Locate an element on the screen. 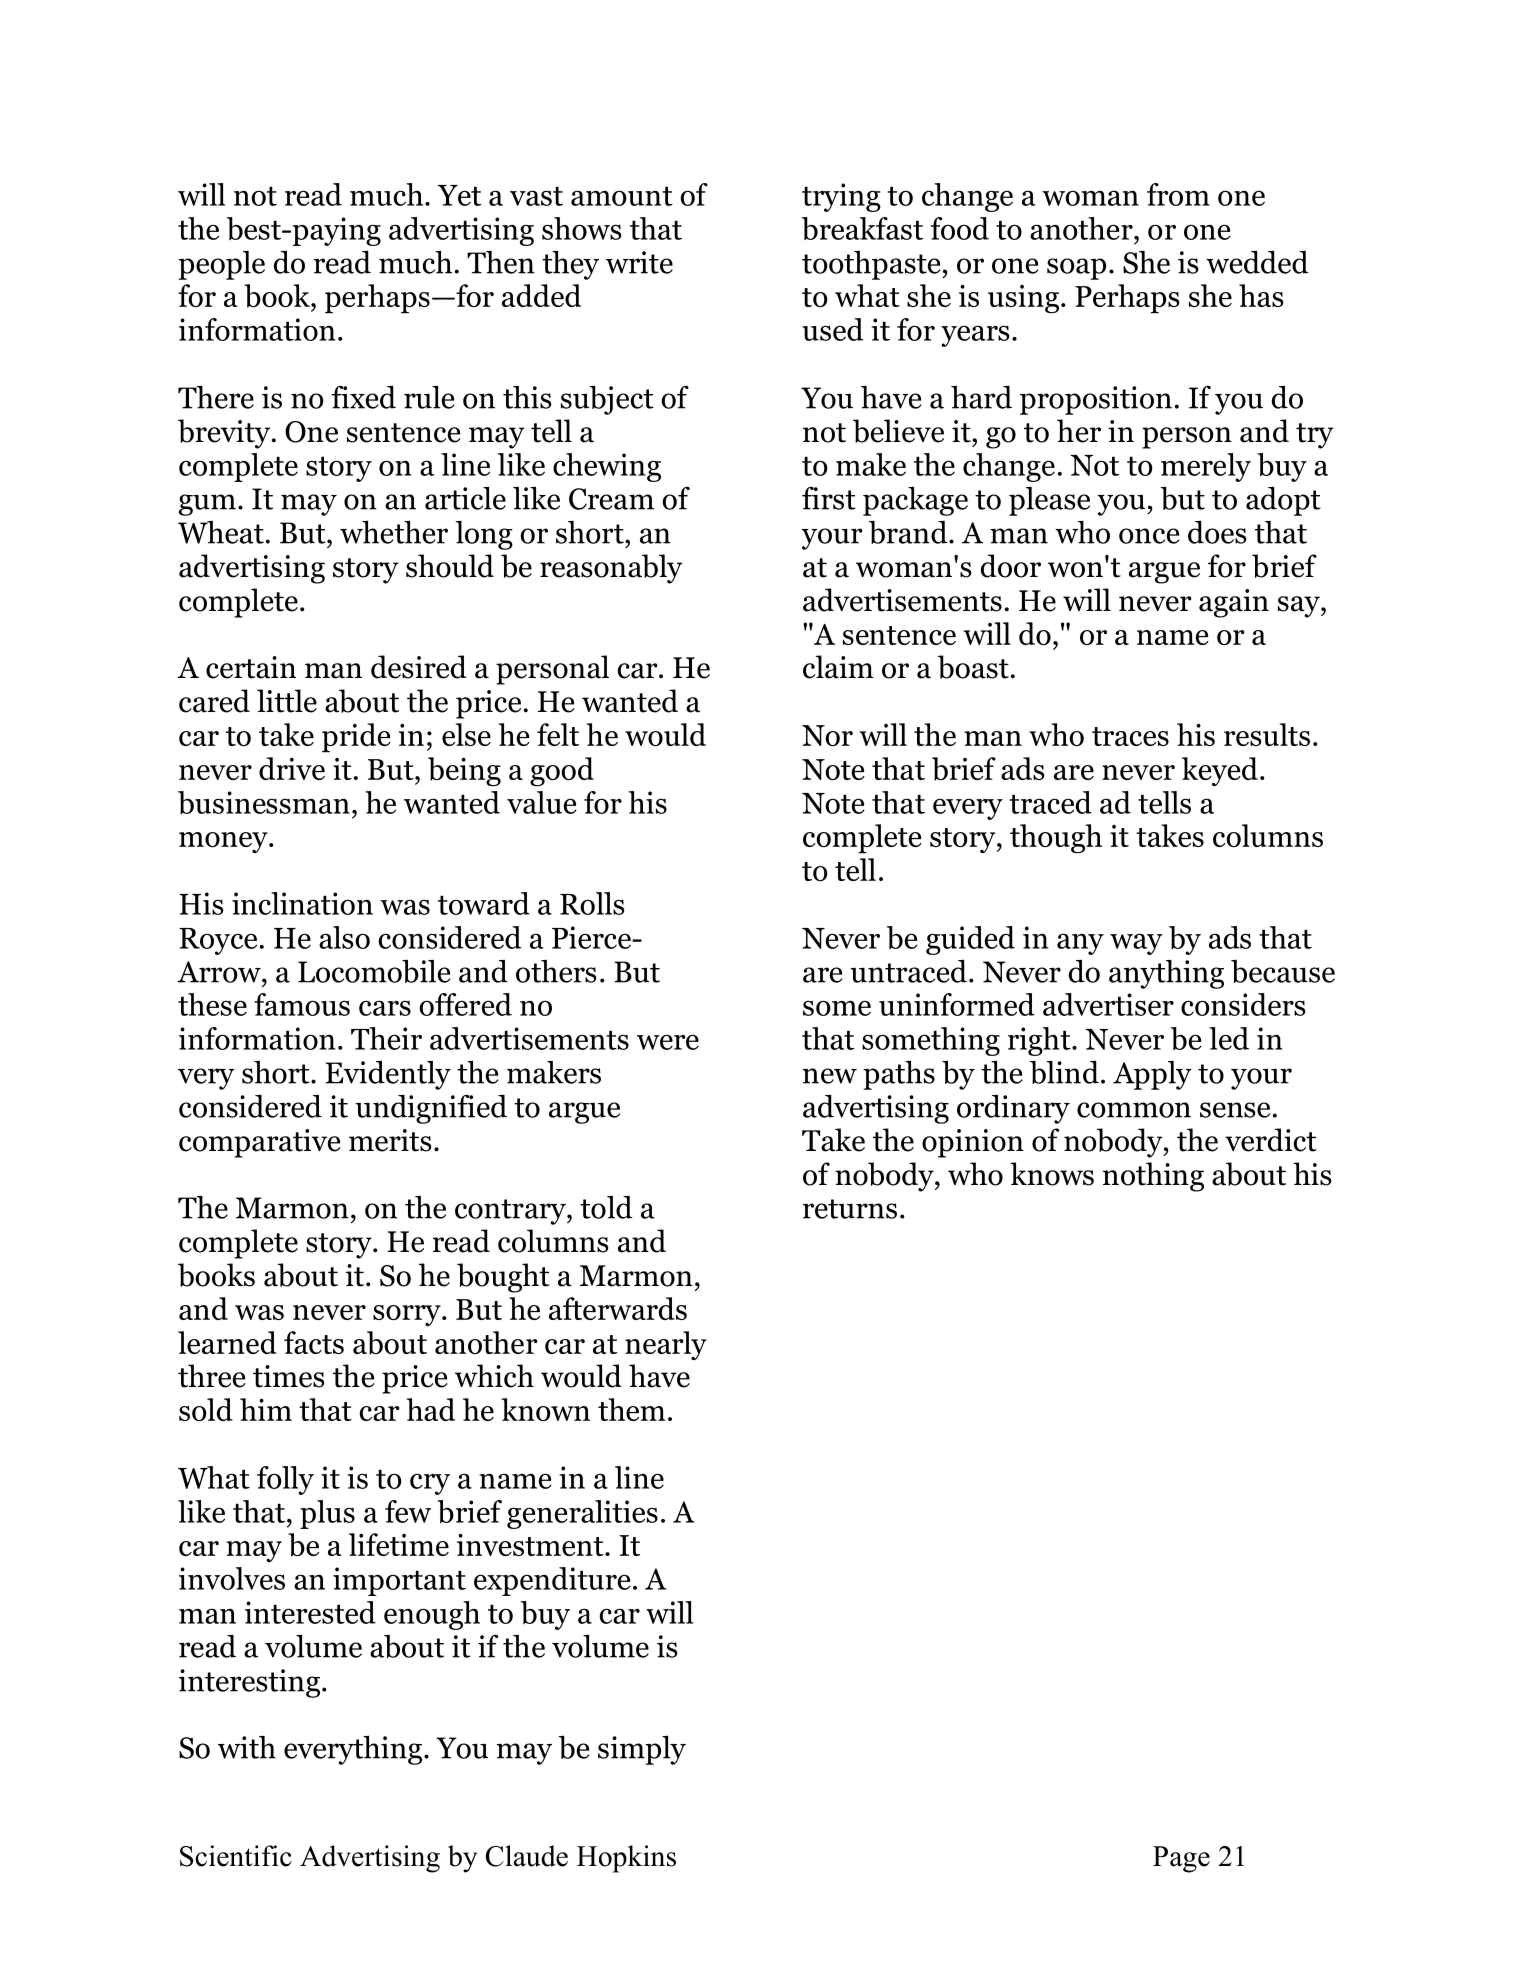 This screenshot has width=1515, height=1961. them is located at coordinates (632, 1409).
